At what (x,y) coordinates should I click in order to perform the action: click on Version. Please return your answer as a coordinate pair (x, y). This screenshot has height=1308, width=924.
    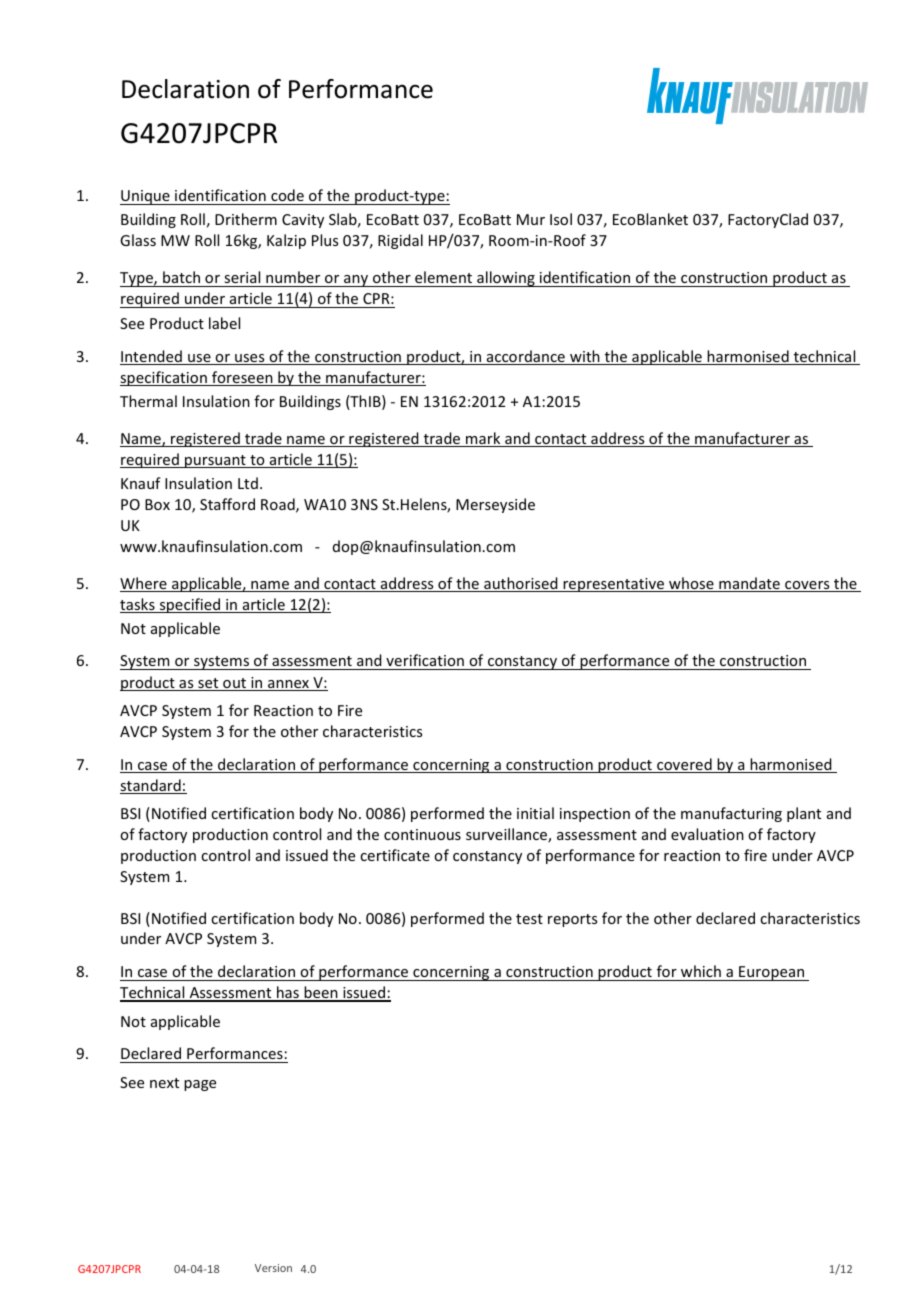
    Looking at the image, I should click on (273, 1268).
